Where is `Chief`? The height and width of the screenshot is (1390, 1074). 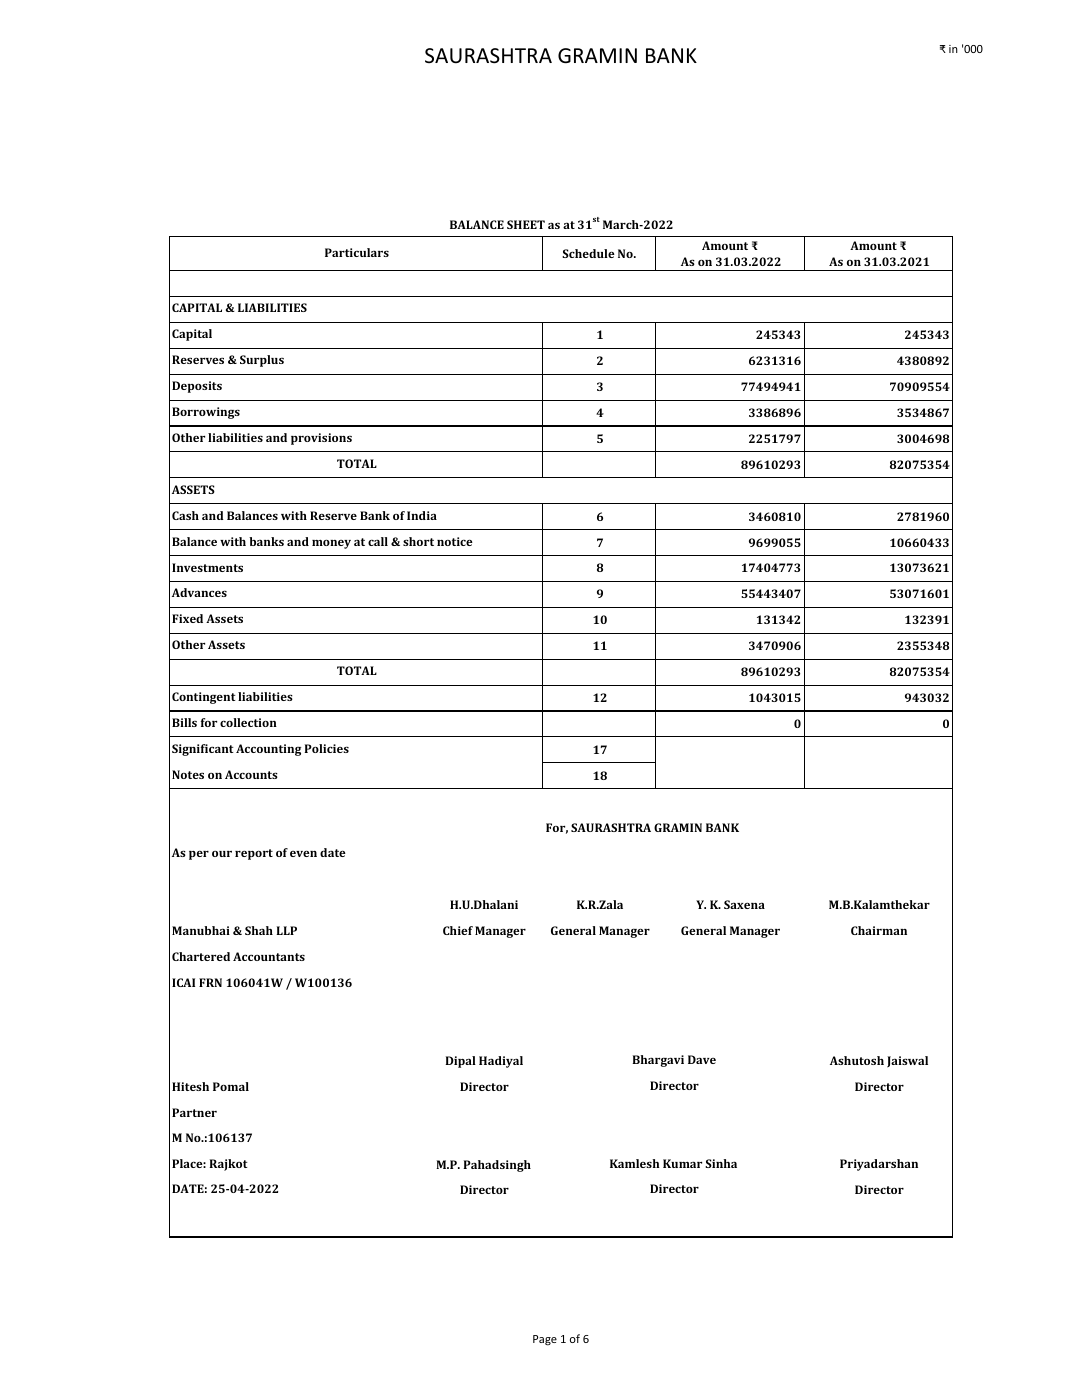 Chief is located at coordinates (458, 930).
